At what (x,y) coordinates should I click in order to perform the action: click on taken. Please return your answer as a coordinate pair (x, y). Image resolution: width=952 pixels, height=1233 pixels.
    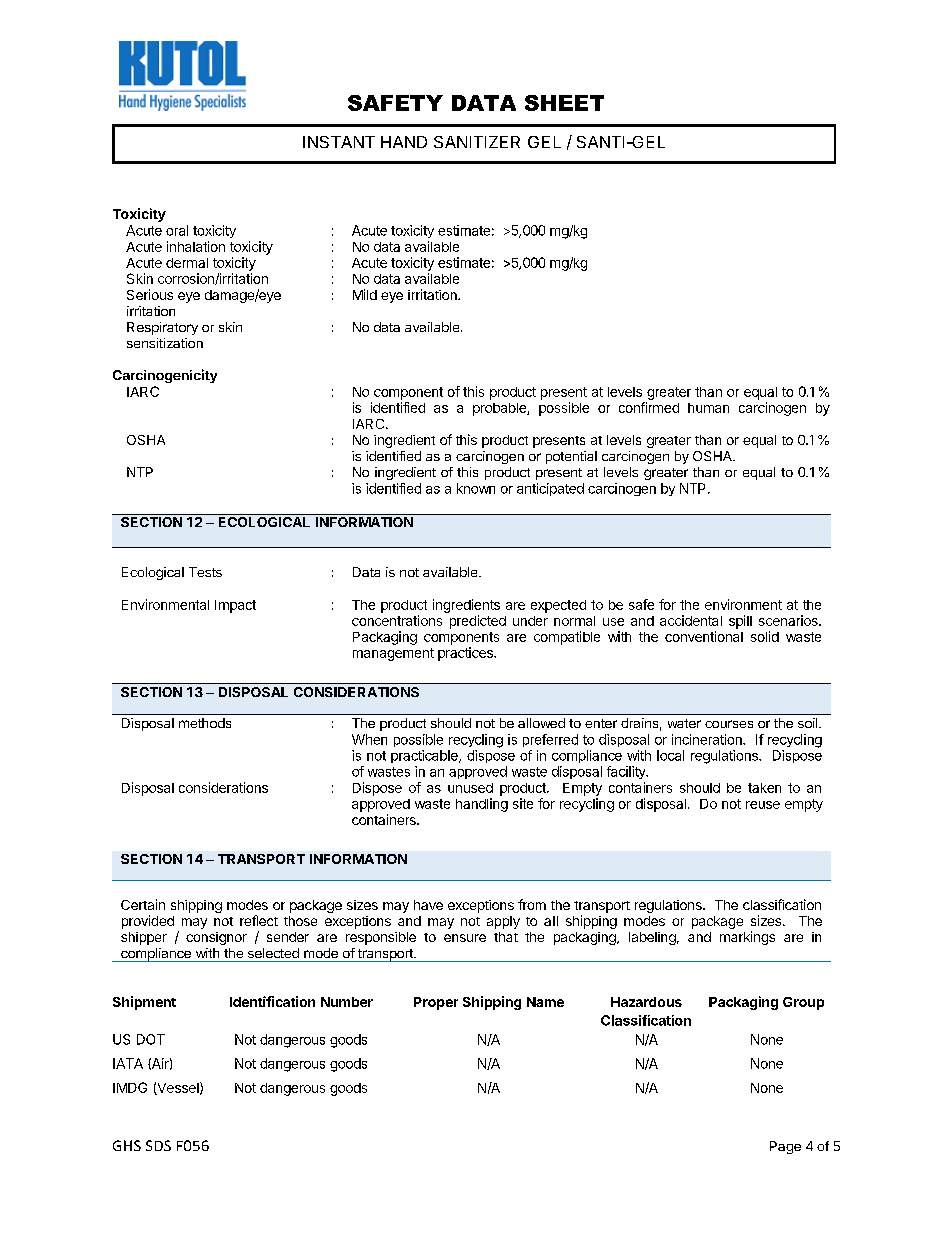
    Looking at the image, I should click on (764, 788).
